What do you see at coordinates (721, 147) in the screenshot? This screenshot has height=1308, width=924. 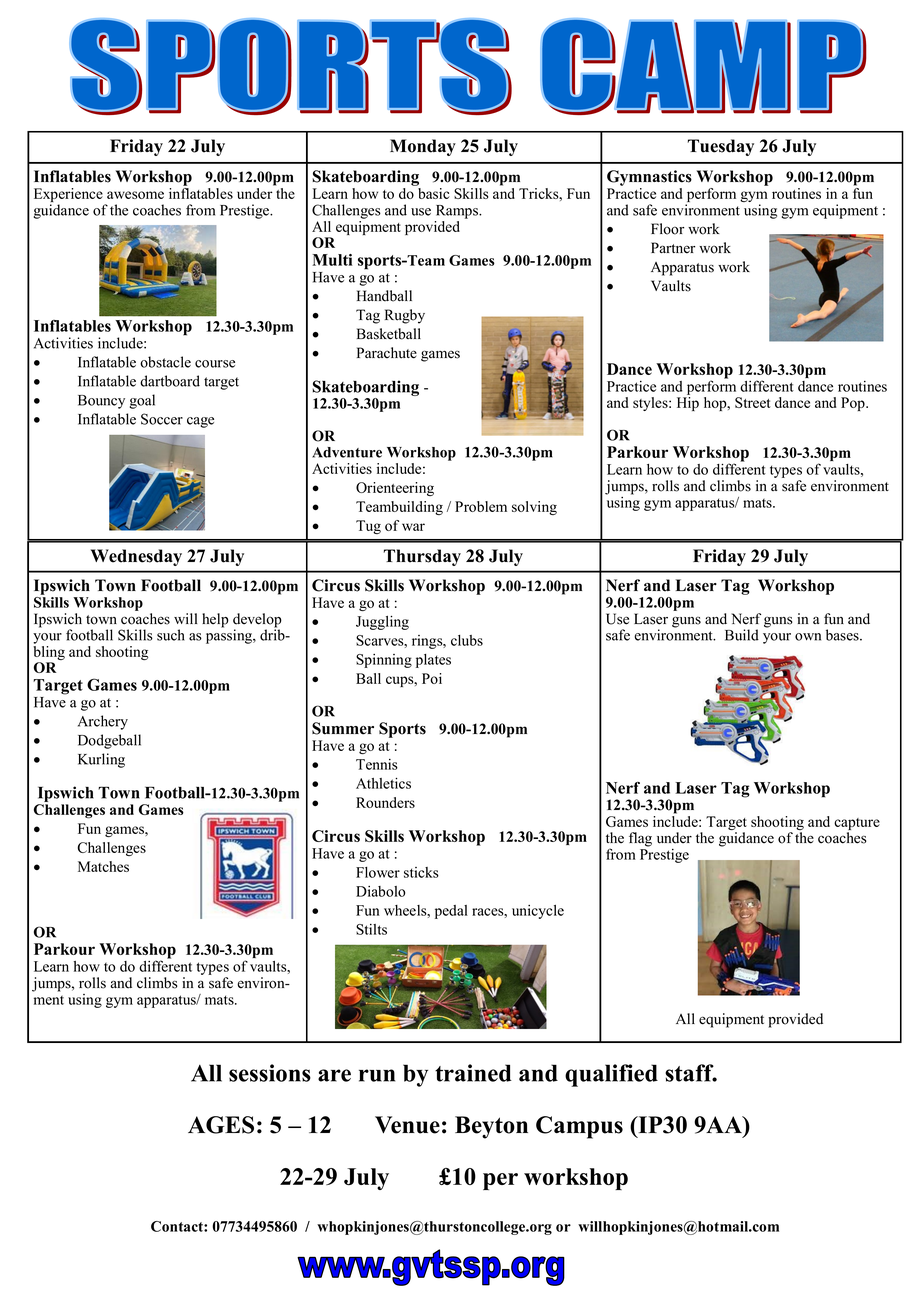 I see `Tuesday` at bounding box center [721, 147].
